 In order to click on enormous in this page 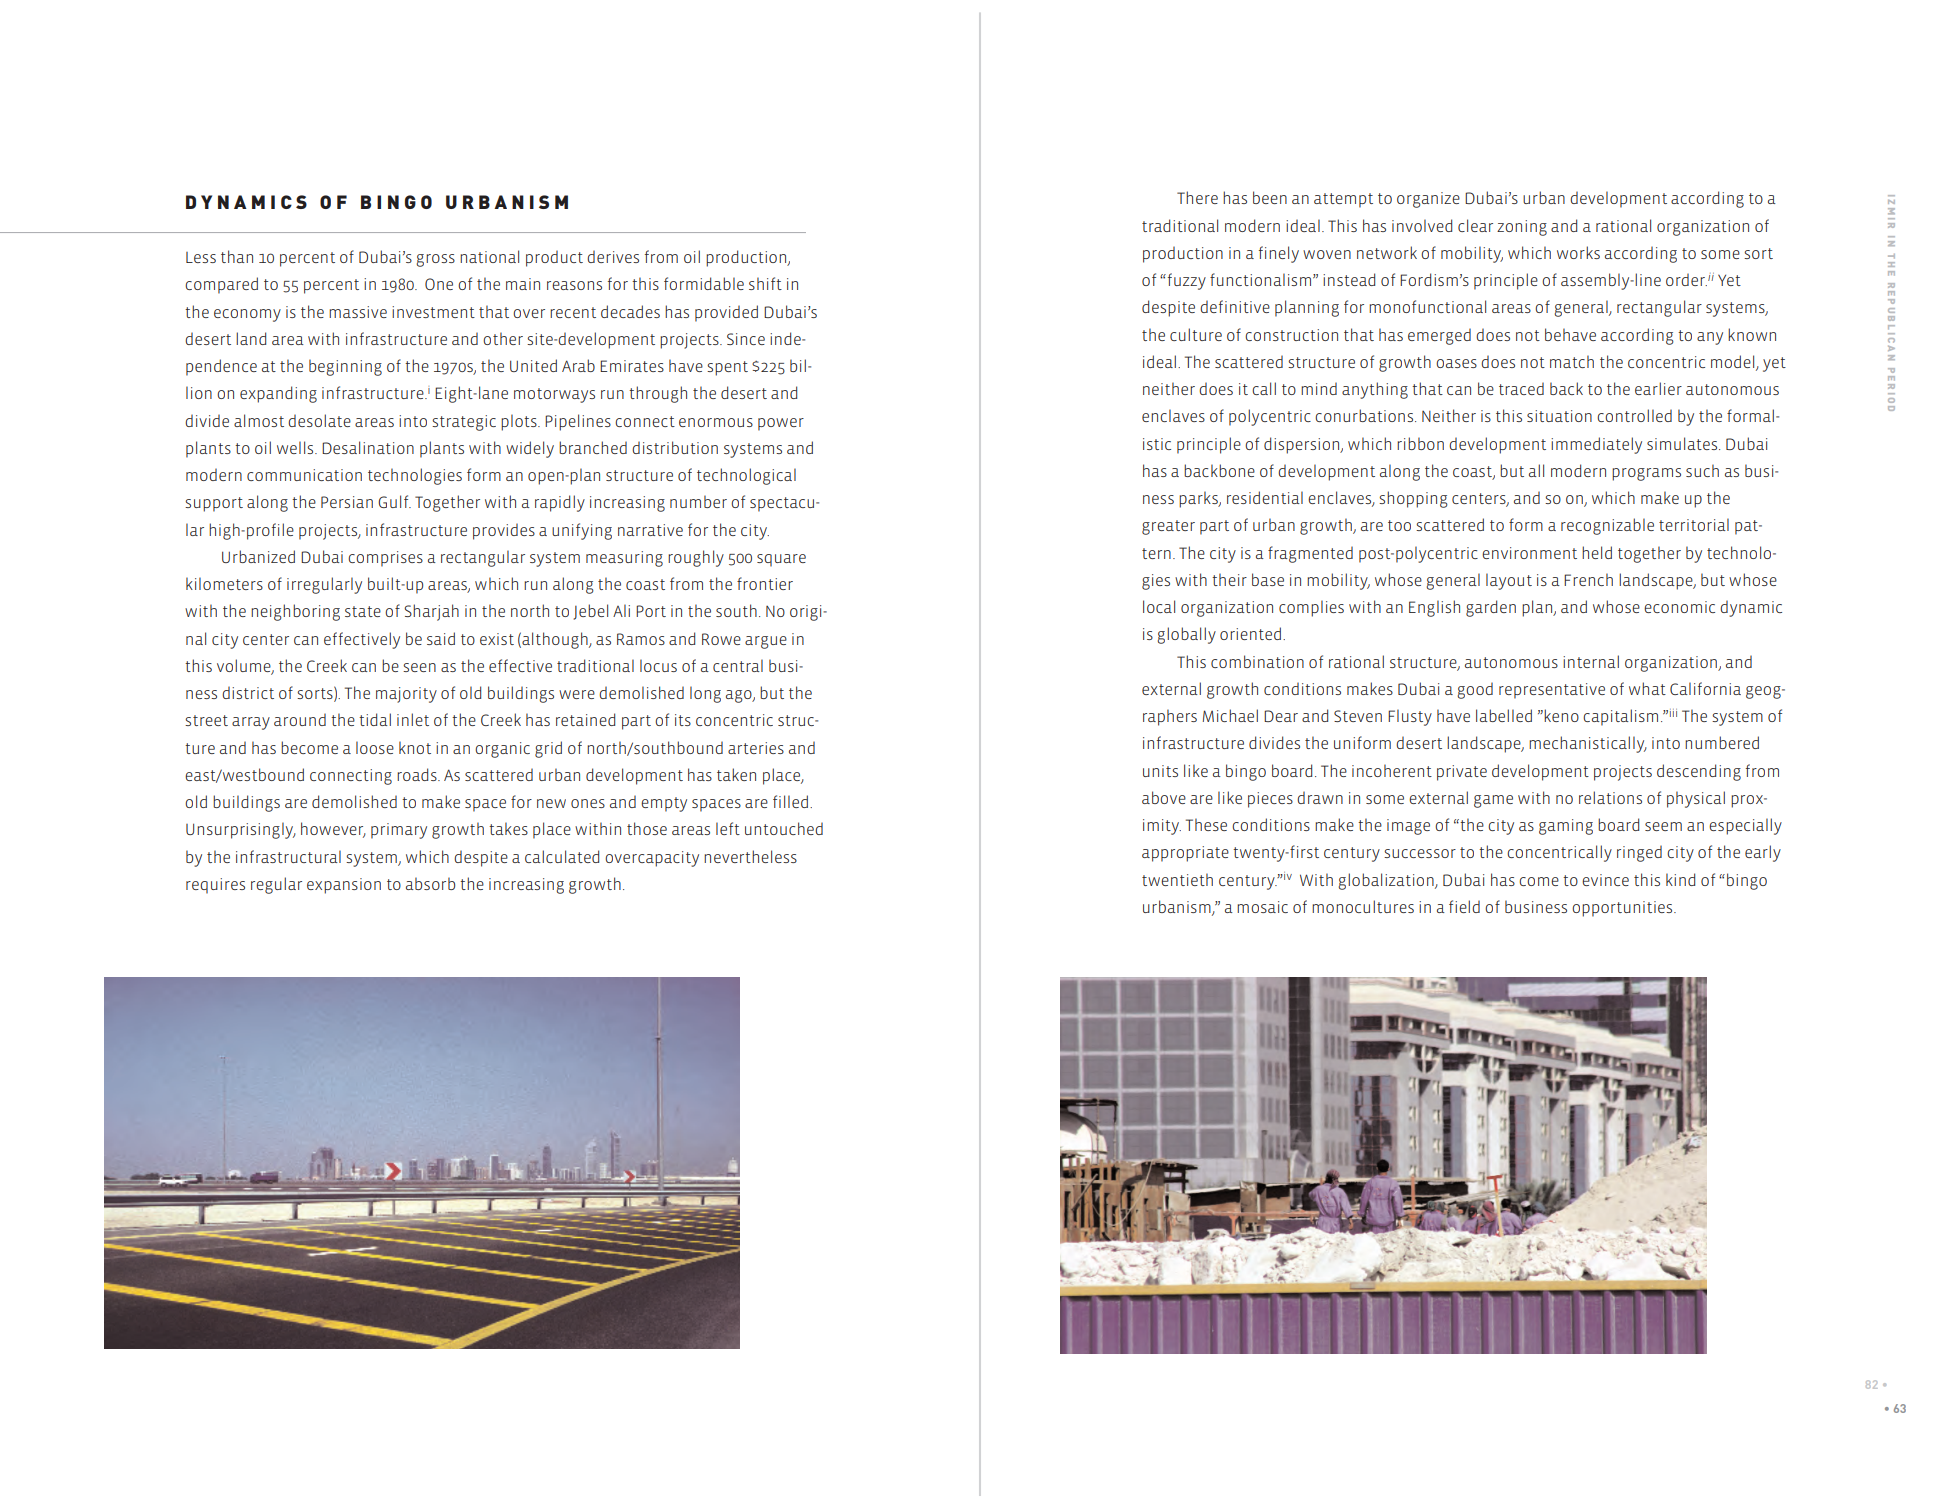, I will do `click(716, 422)`.
